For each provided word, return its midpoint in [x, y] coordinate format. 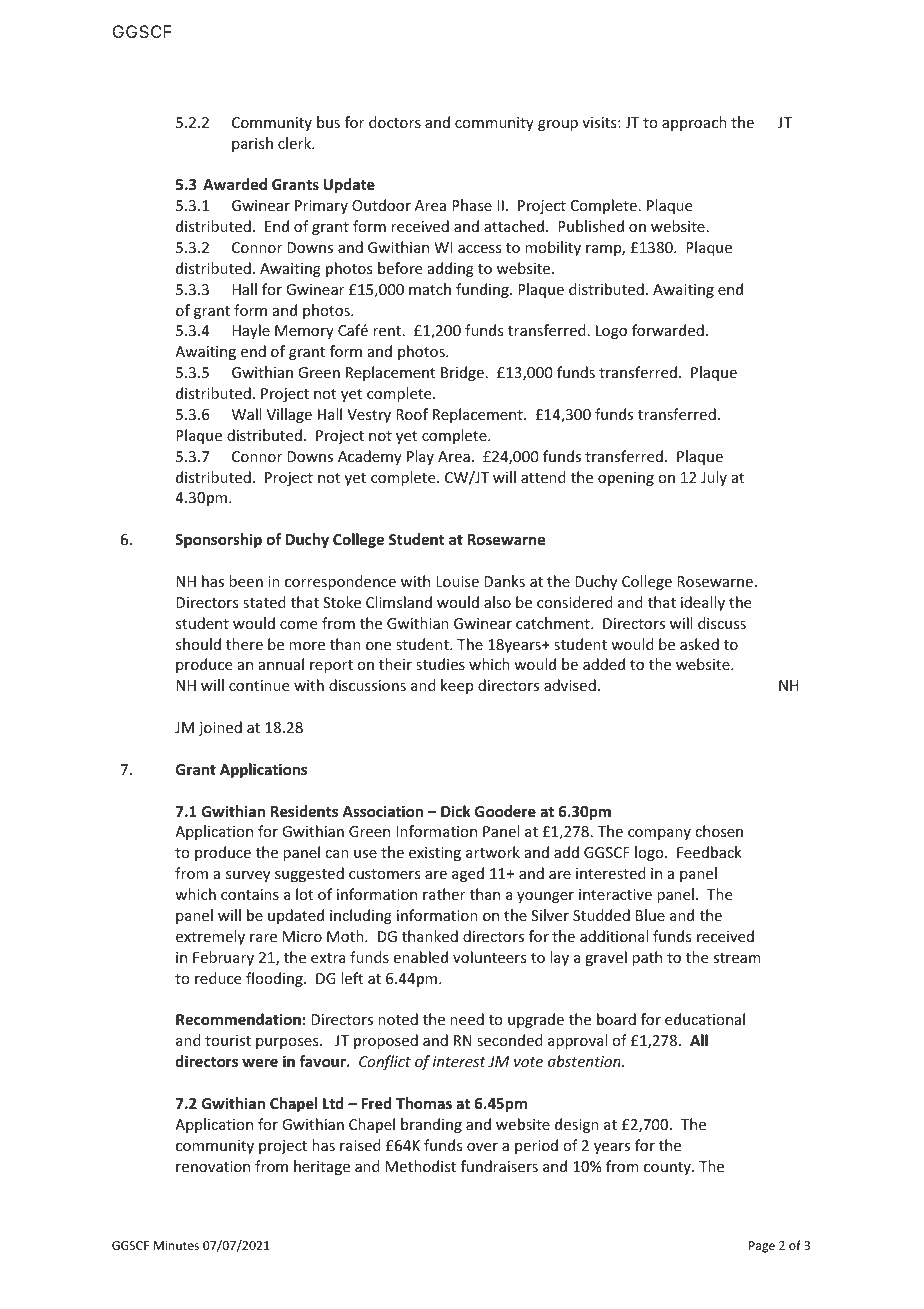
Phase [472, 205]
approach [694, 123]
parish [252, 144]
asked [699, 644]
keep [457, 686]
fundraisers [499, 1166]
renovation [213, 1166]
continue [259, 685]
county [668, 1168]
